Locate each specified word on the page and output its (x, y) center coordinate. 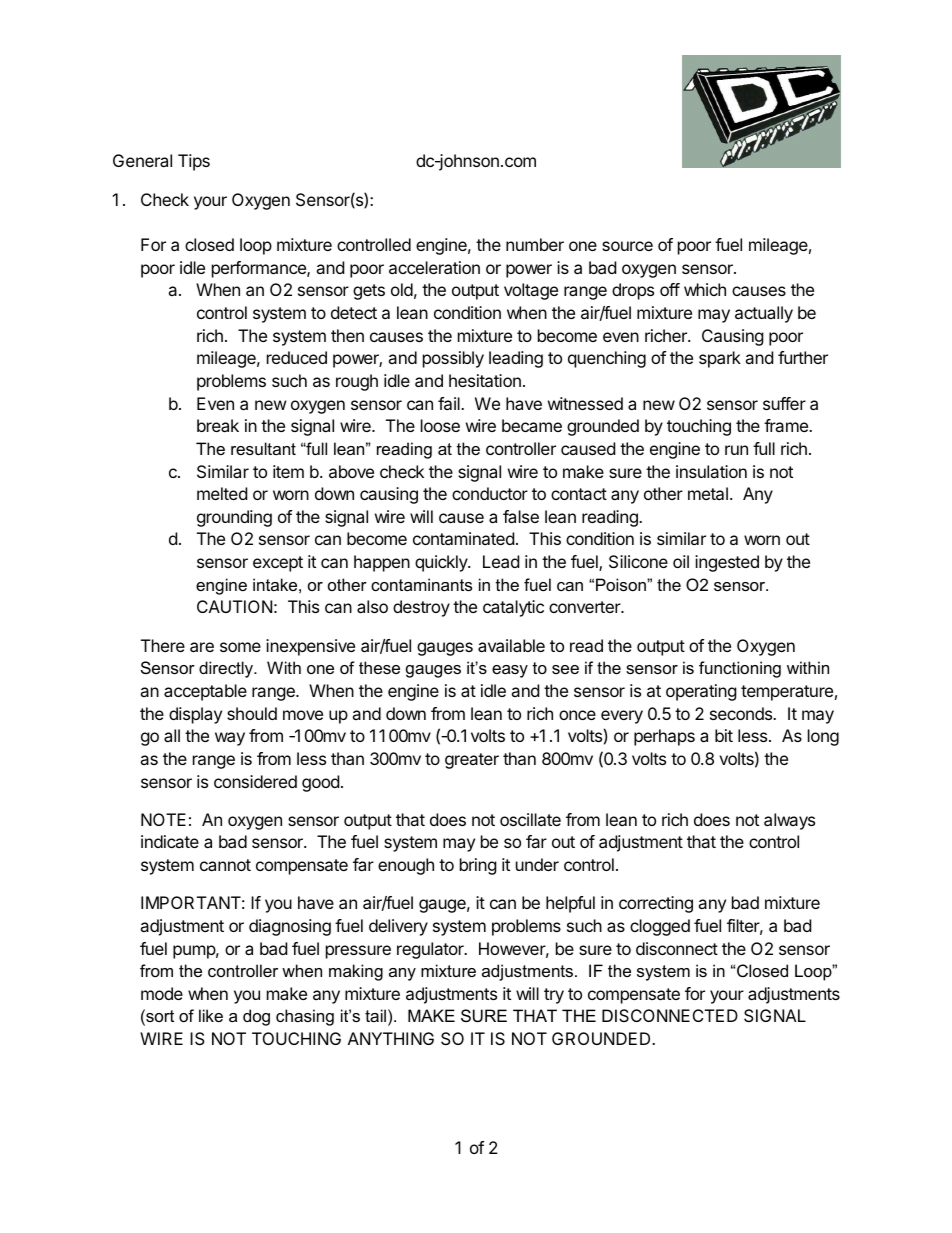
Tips (194, 162)
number (535, 244)
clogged (660, 927)
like (211, 1015)
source (627, 246)
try (554, 996)
